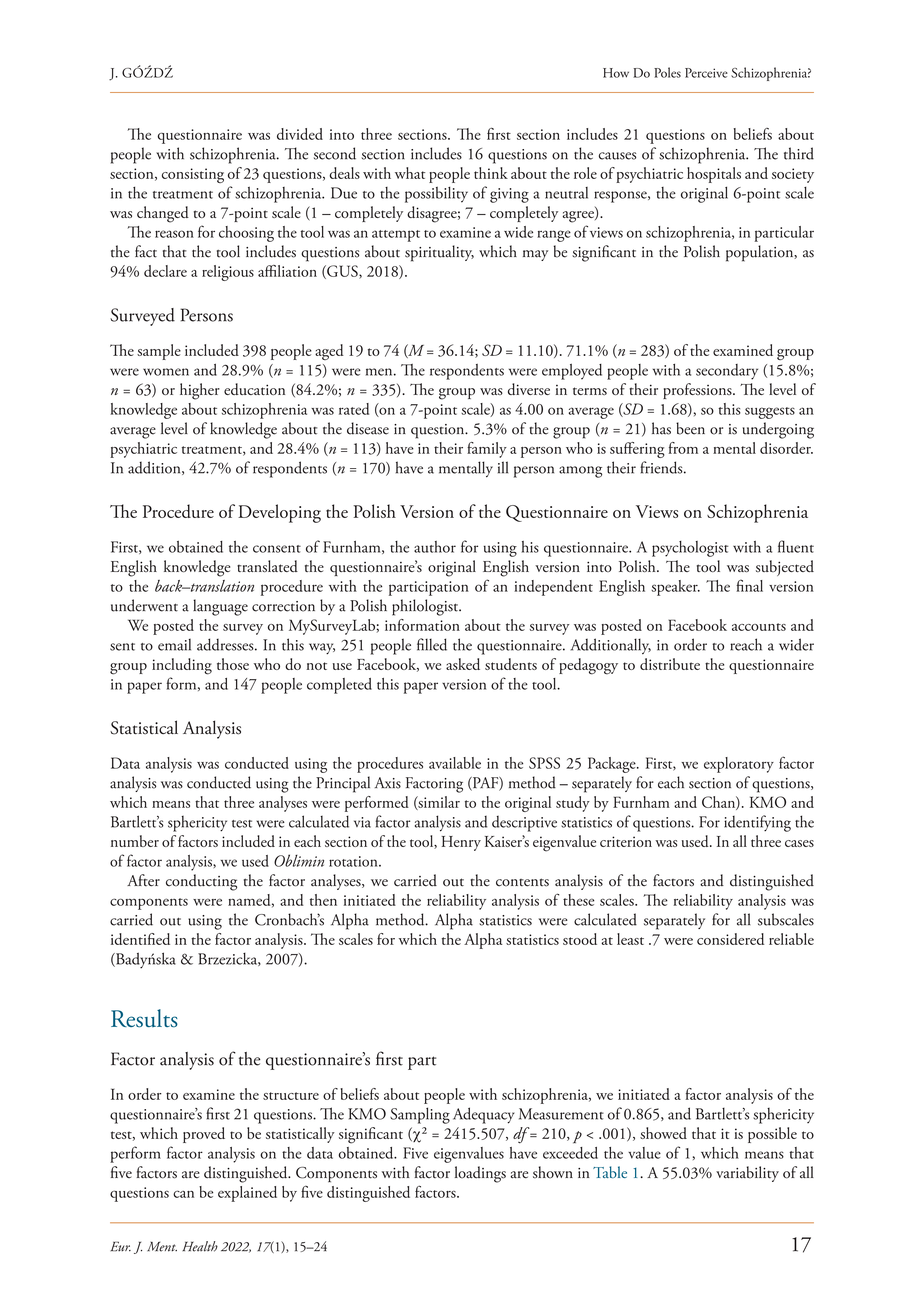 This screenshot has width=924, height=1308. What do you see at coordinates (706, 73) in the screenshot?
I see `Perceive` at bounding box center [706, 73].
